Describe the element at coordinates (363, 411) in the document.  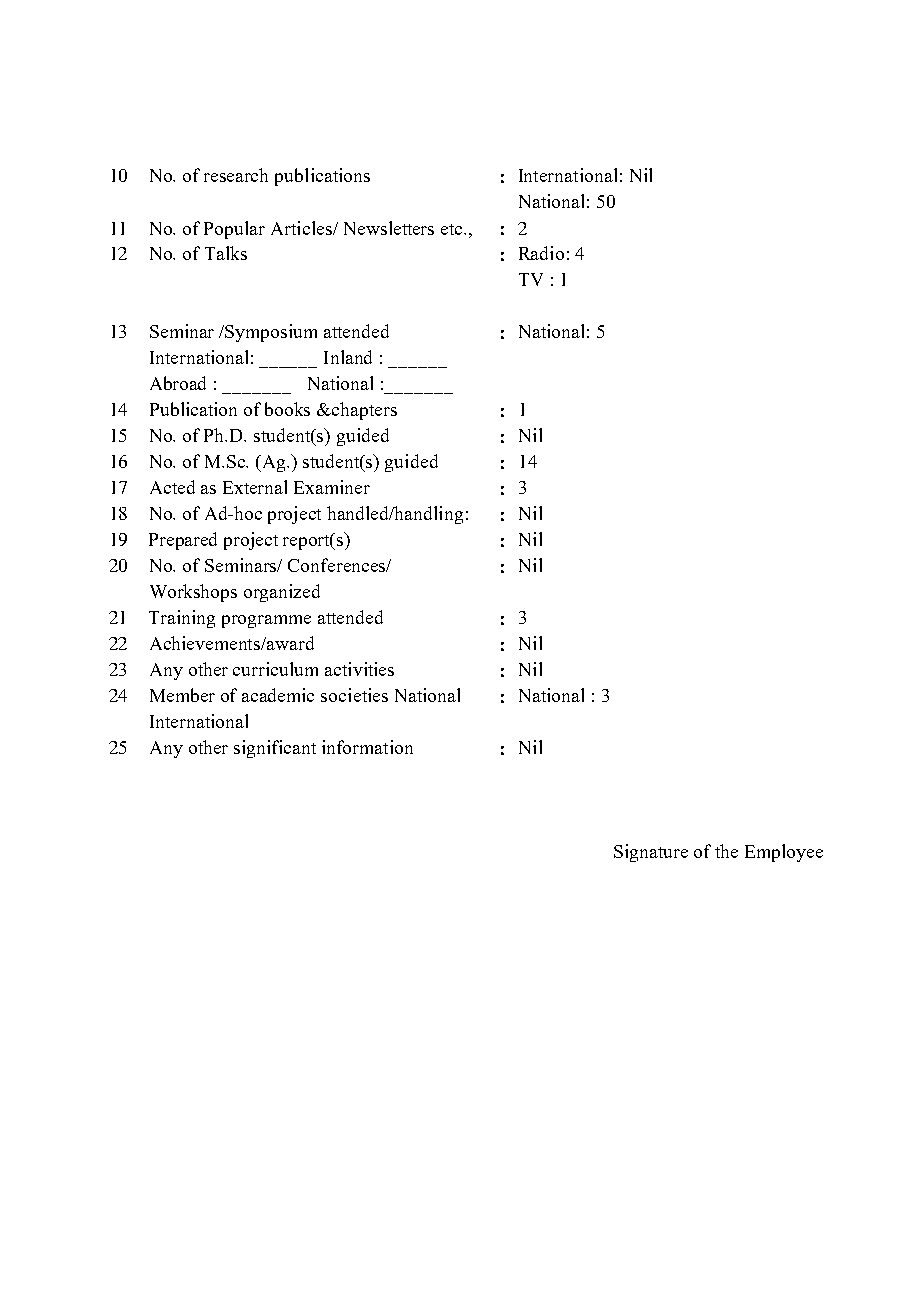
I see `chapters` at that location.
